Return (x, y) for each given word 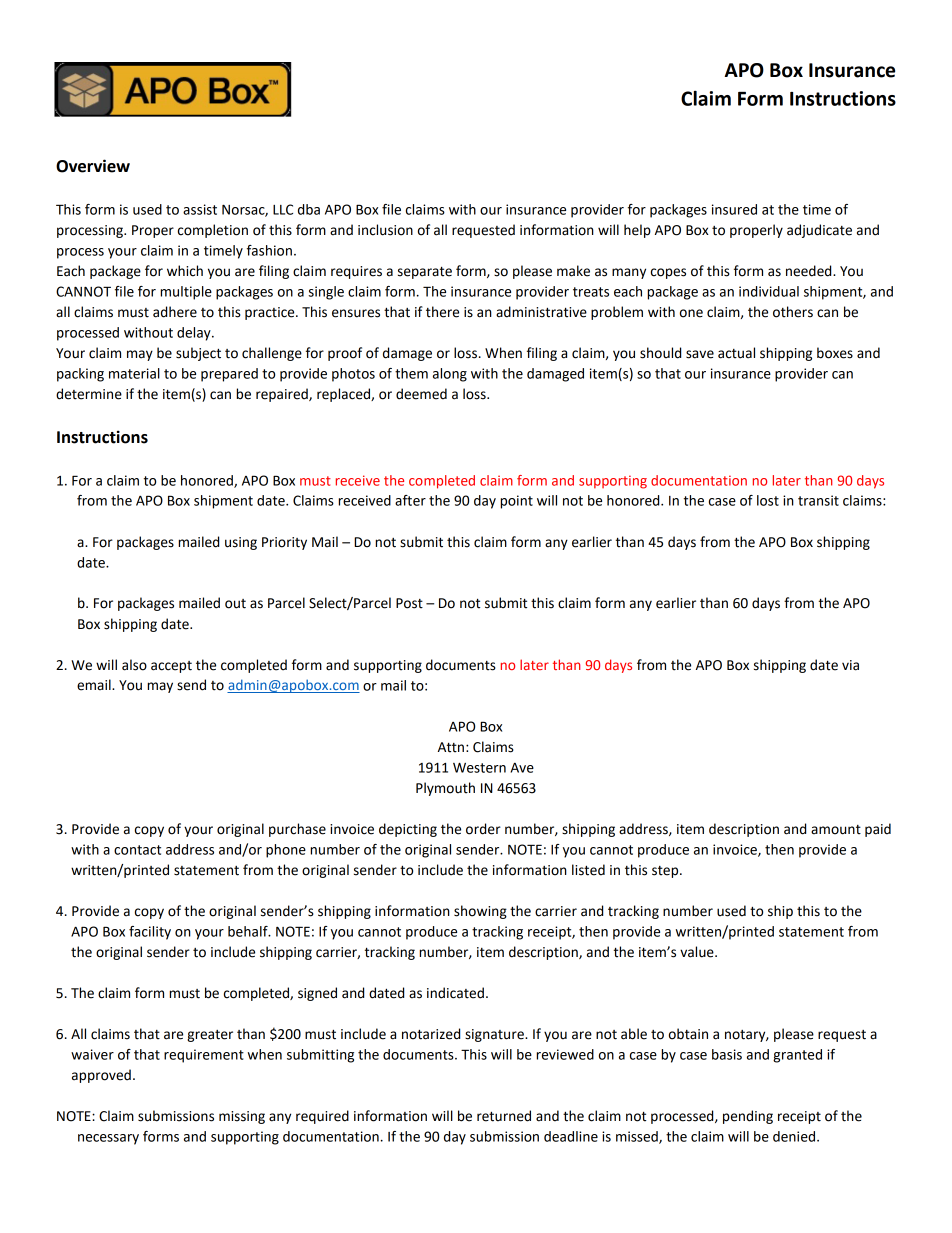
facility (150, 933)
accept (171, 667)
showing (480, 912)
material (134, 373)
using (241, 543)
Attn (451, 747)
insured (734, 209)
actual (736, 353)
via (850, 665)
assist (200, 209)
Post (409, 603)
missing (242, 1117)
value (698, 952)
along (450, 375)
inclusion (385, 230)
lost (768, 500)
